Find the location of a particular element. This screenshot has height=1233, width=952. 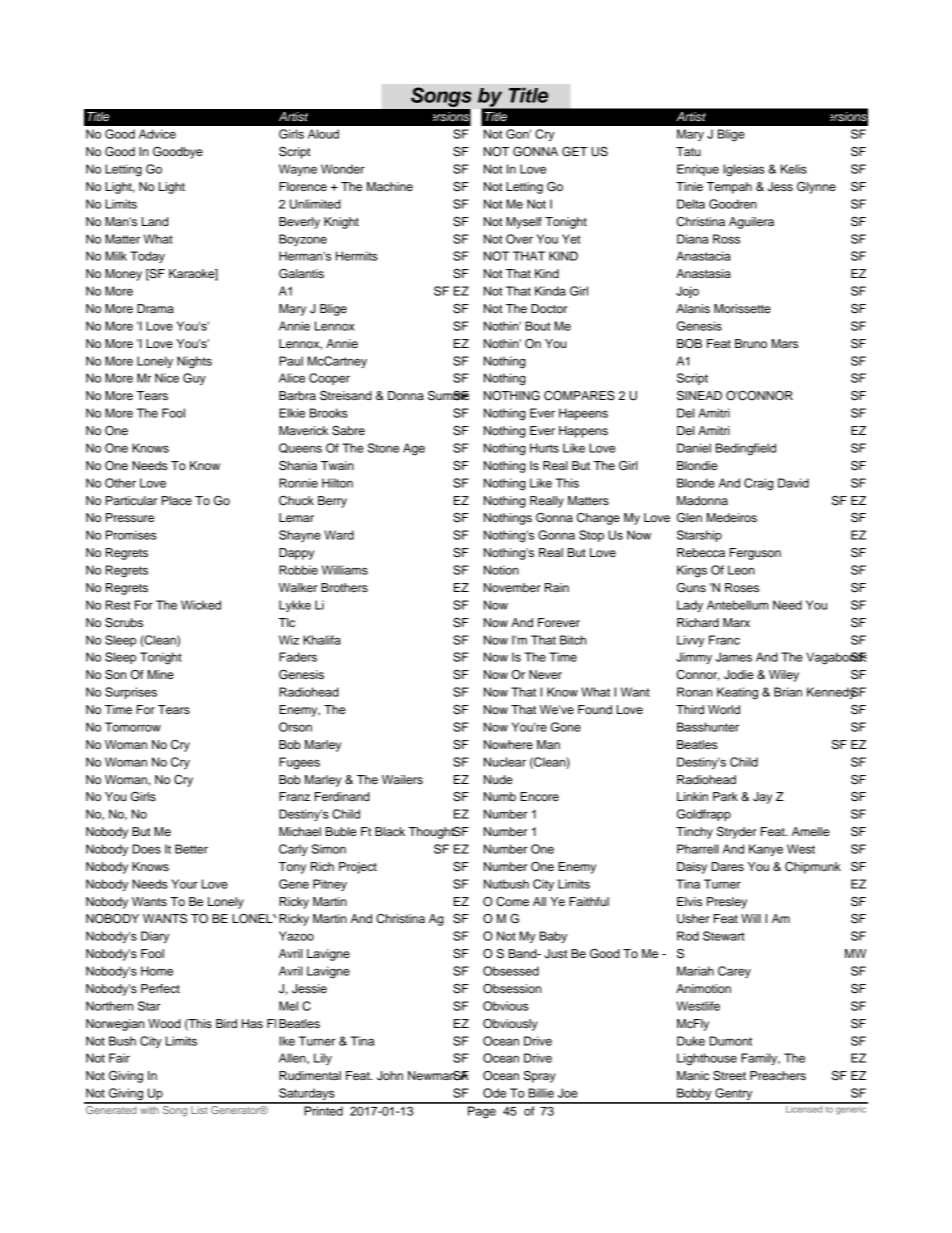

Nuclear is located at coordinates (505, 762).
